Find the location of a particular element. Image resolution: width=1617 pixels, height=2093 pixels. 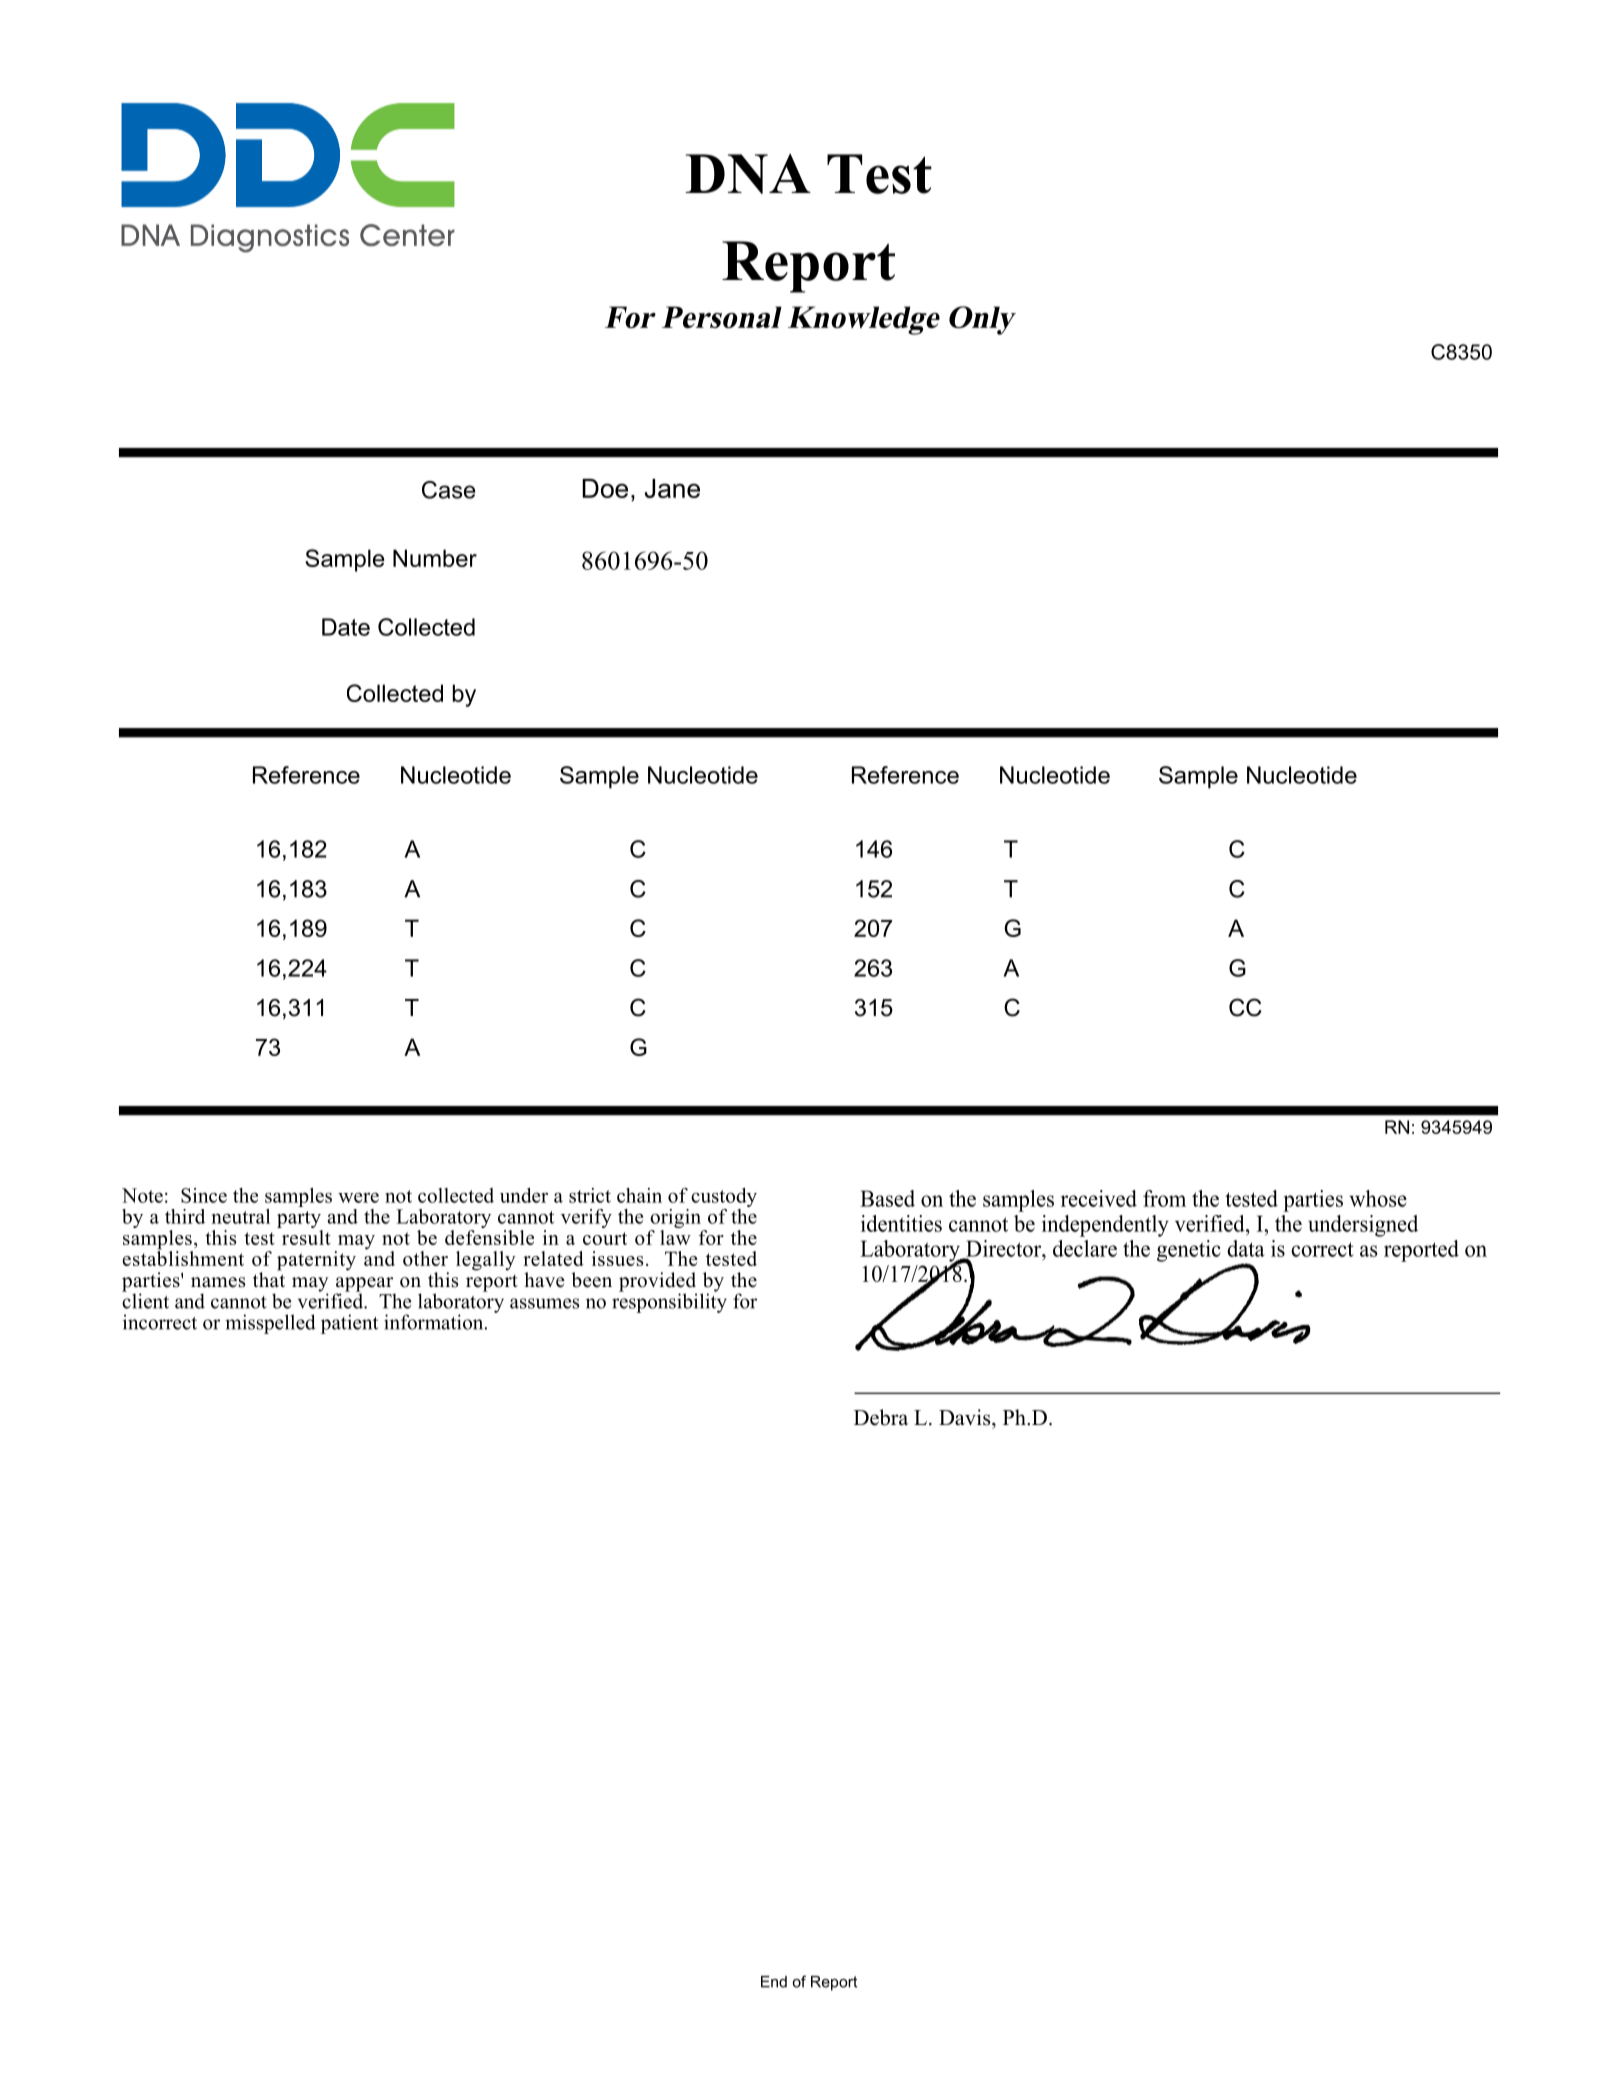

neutral is located at coordinates (241, 1216).
